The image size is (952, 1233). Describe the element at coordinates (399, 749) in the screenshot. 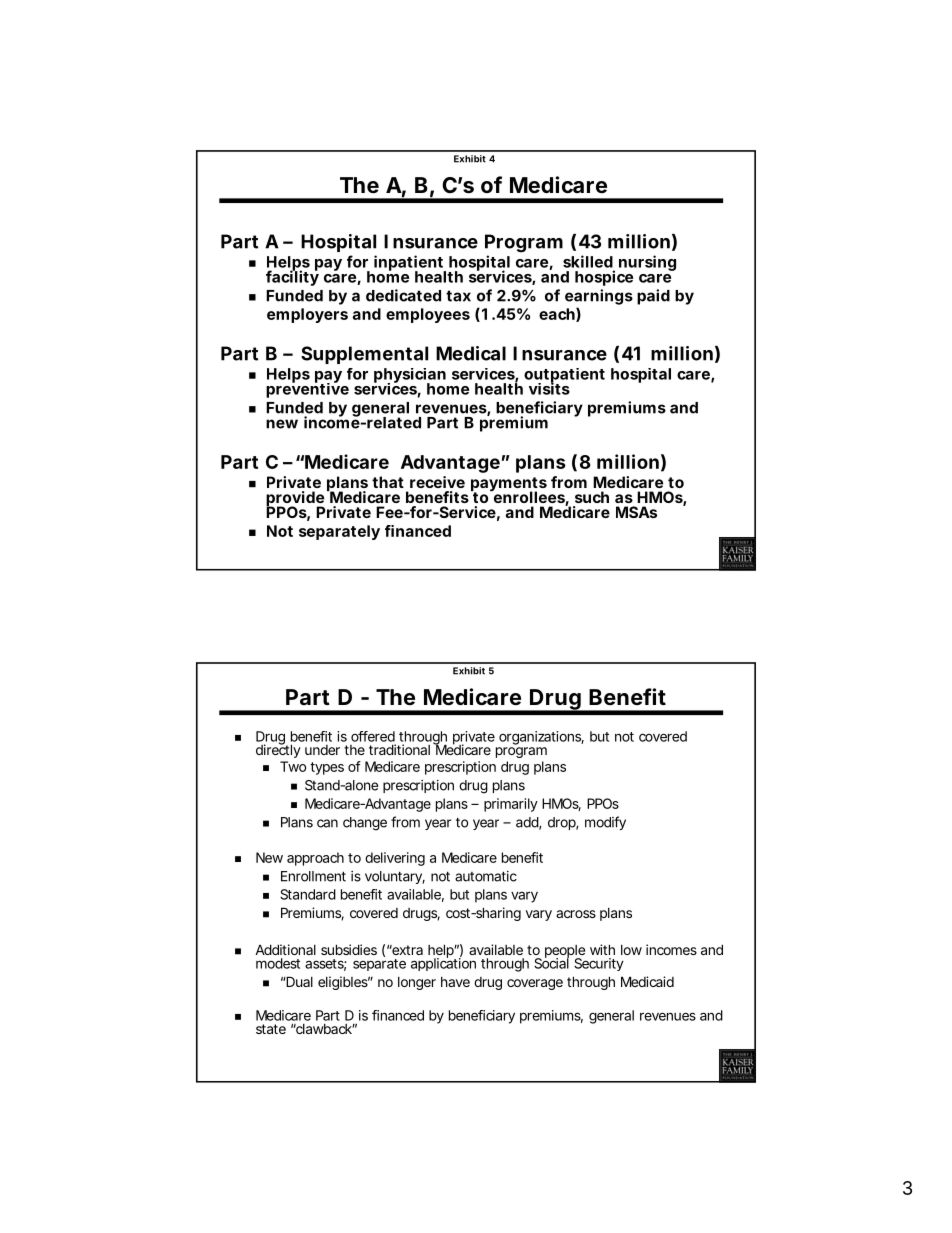

I see `traditional` at that location.
